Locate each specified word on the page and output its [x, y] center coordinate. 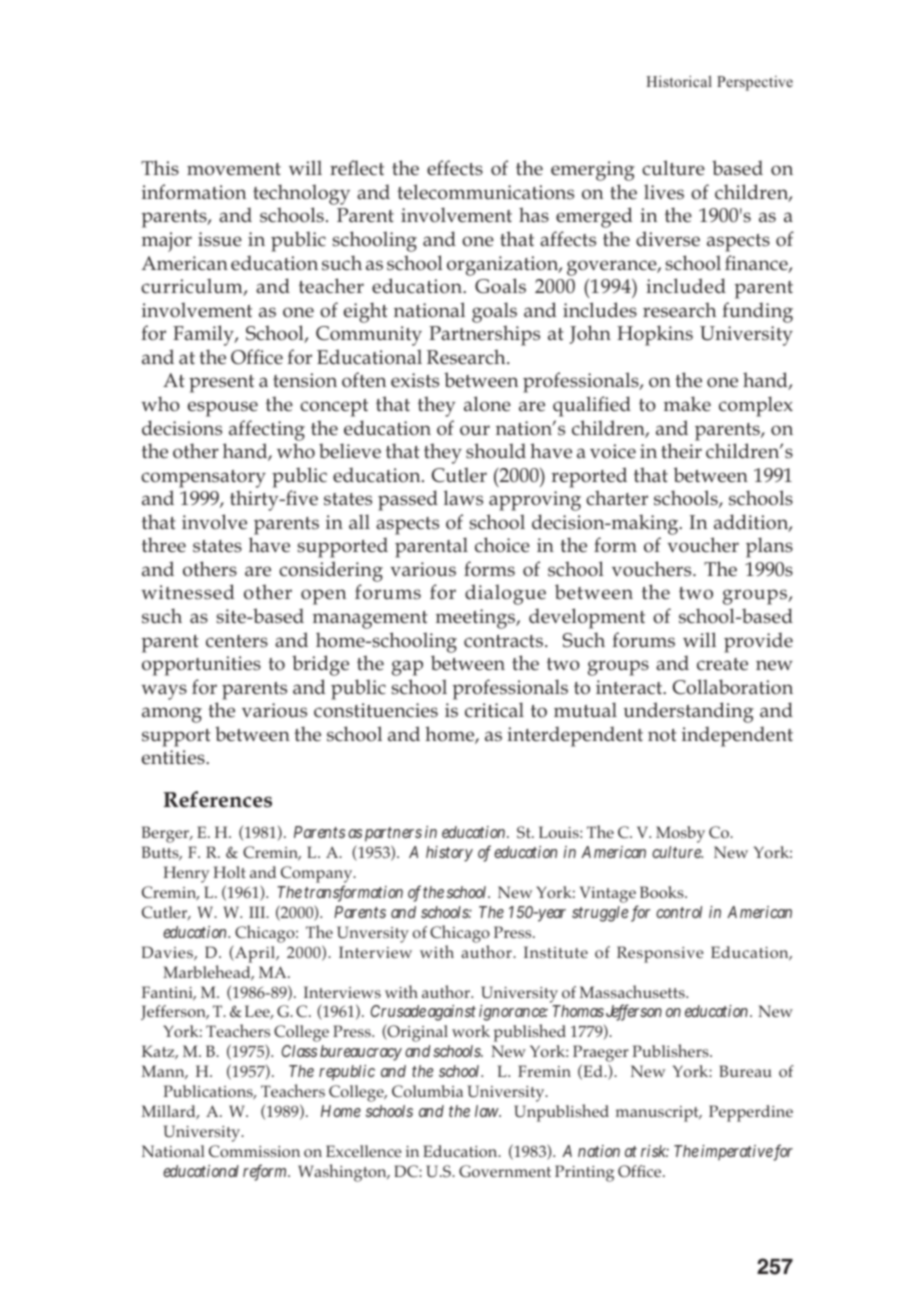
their [681, 451]
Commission [254, 1151]
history [449, 854]
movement [234, 169]
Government [505, 1171]
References [218, 799]
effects [455, 168]
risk [655, 1151]
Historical [679, 81]
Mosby [680, 834]
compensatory [203, 479]
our [475, 430]
